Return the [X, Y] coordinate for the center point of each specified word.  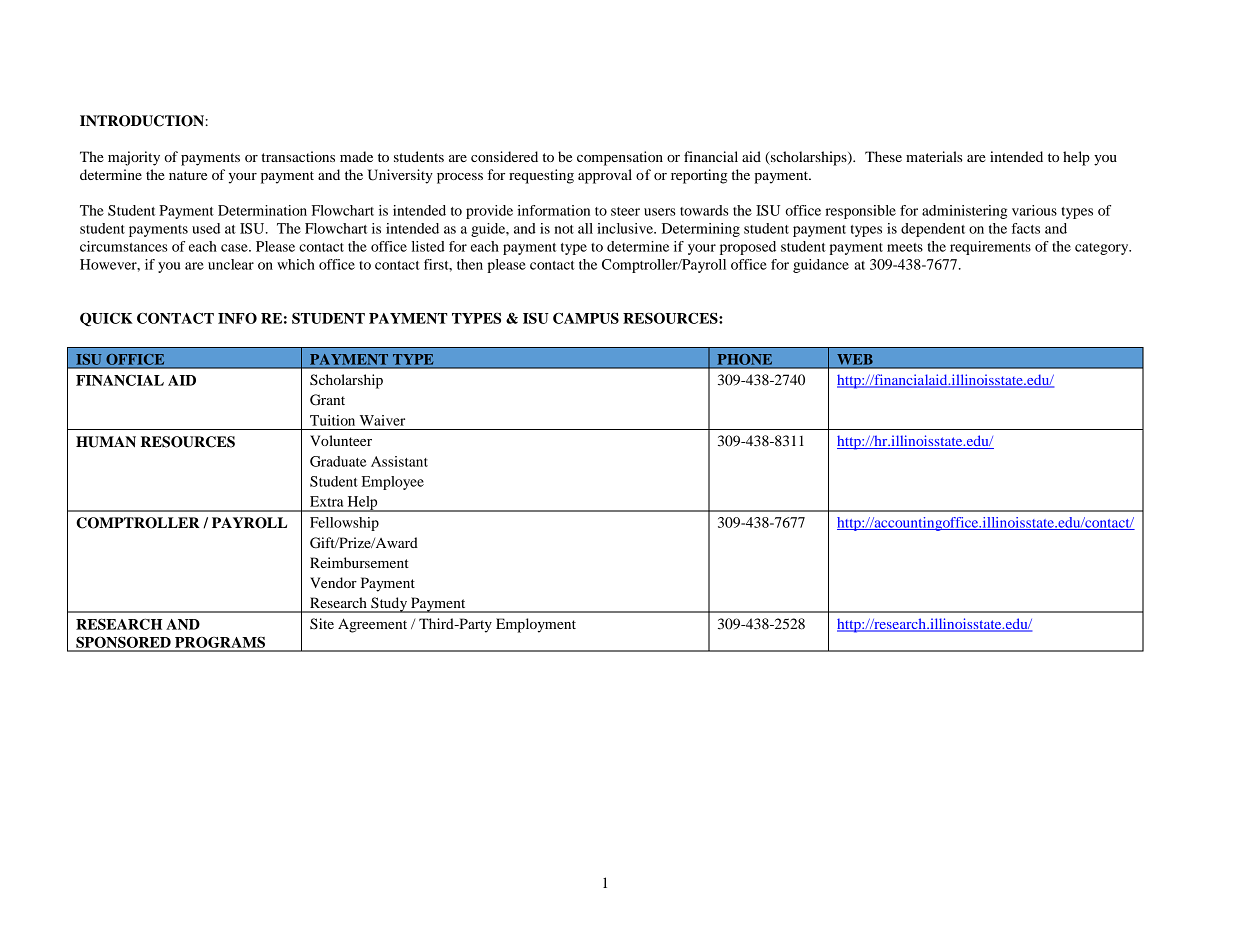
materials [934, 156]
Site [322, 624]
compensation [620, 158]
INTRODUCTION [143, 121]
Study [389, 605]
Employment [536, 625]
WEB [855, 359]
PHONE [745, 359]
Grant [327, 400]
